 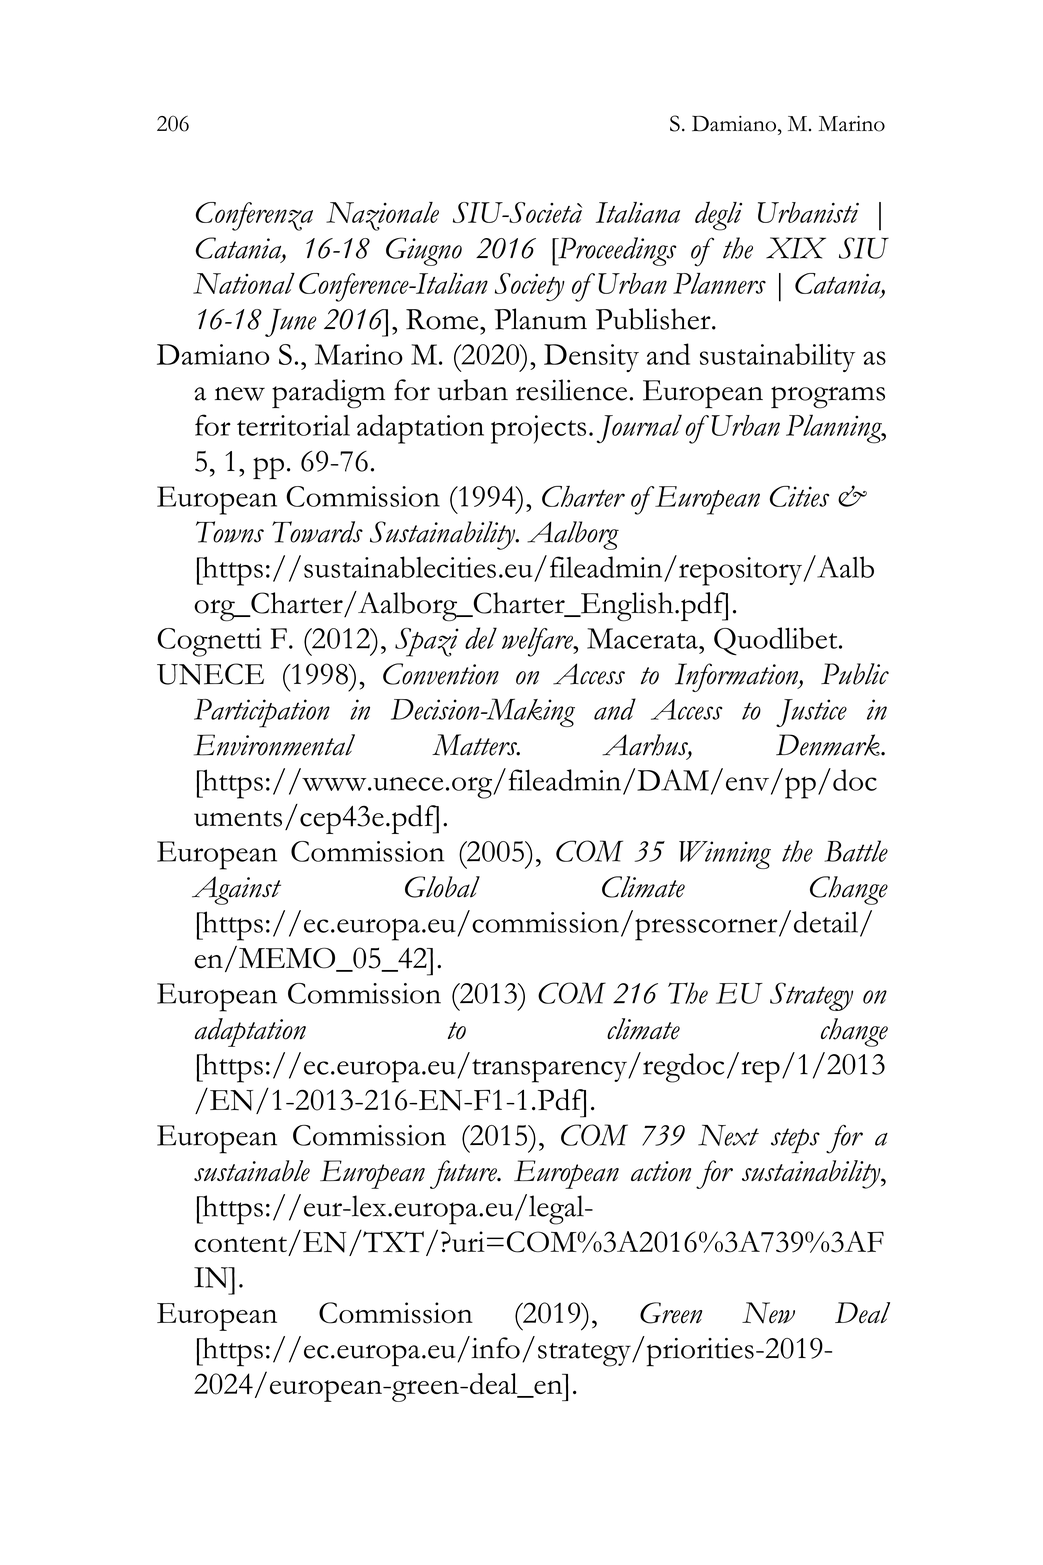 I want to click on Justice, so click(x=811, y=713).
